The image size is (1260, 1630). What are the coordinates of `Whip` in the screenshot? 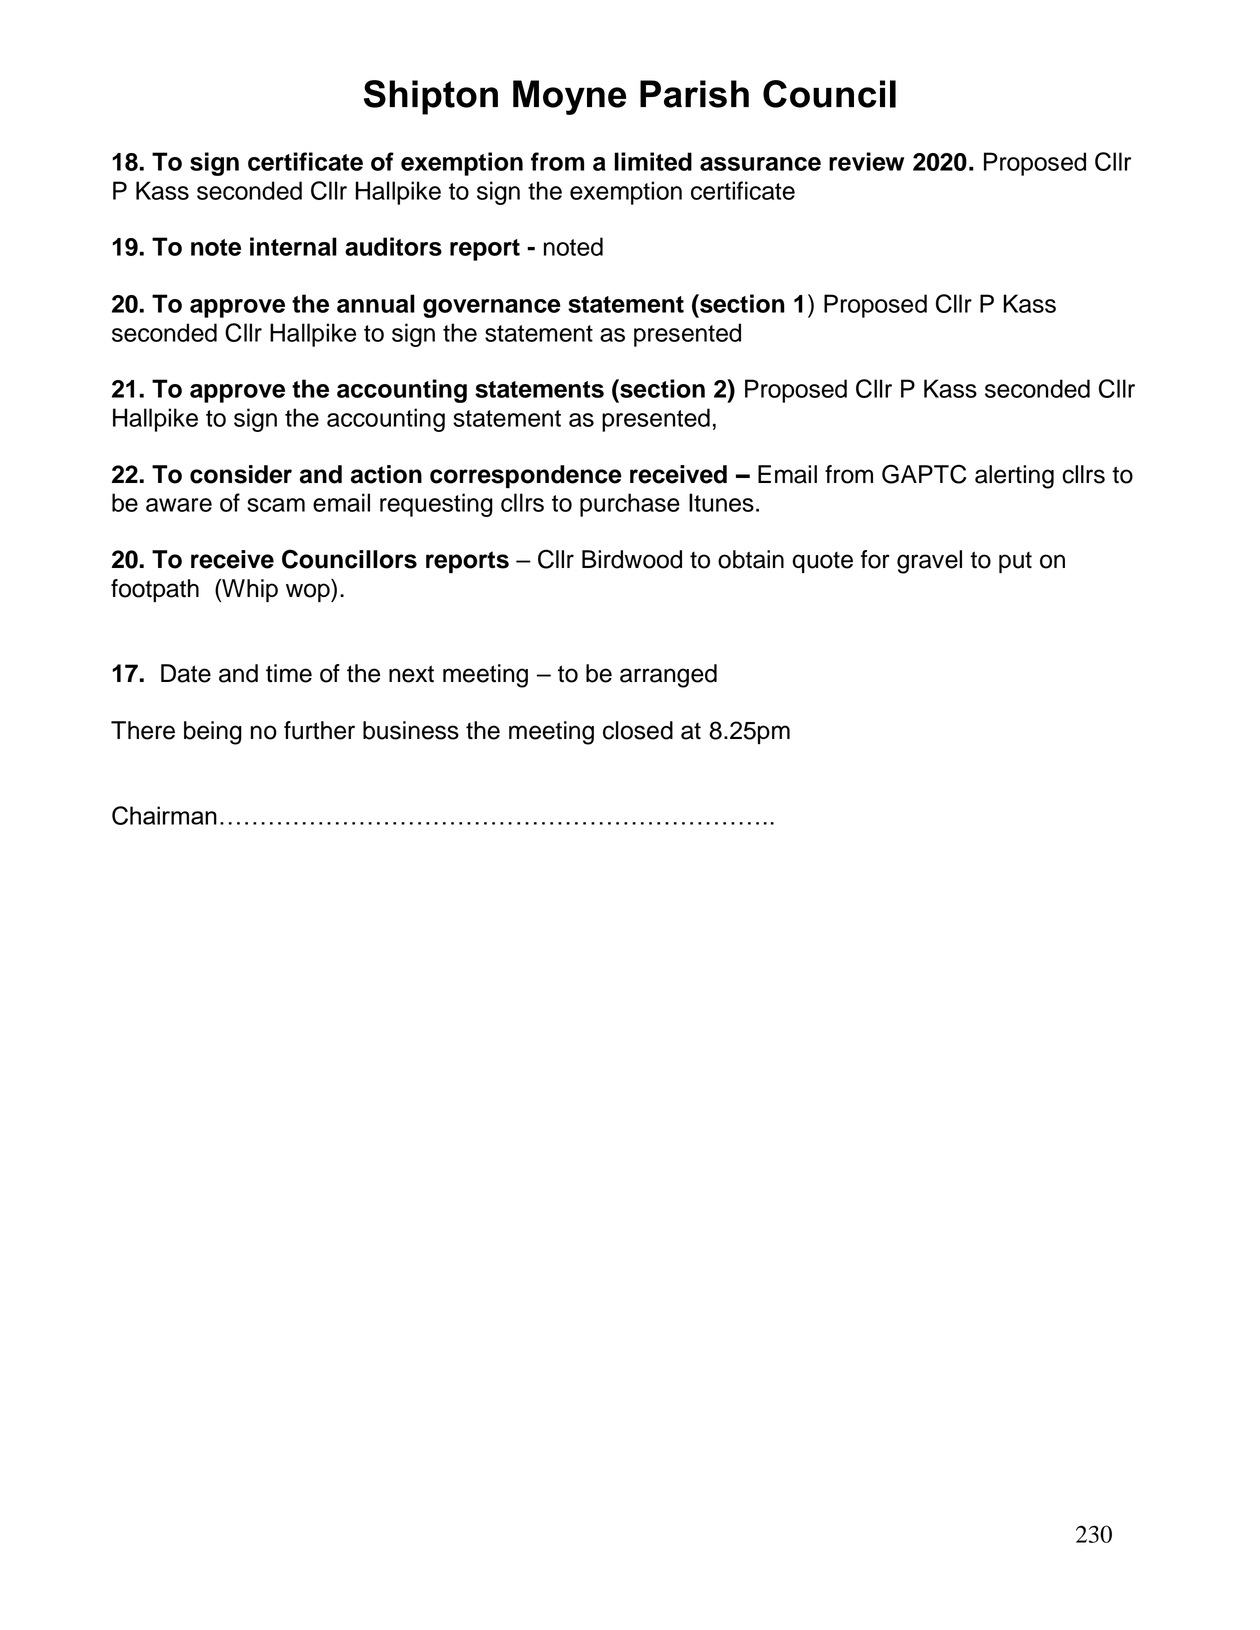 It's located at (249, 590).
